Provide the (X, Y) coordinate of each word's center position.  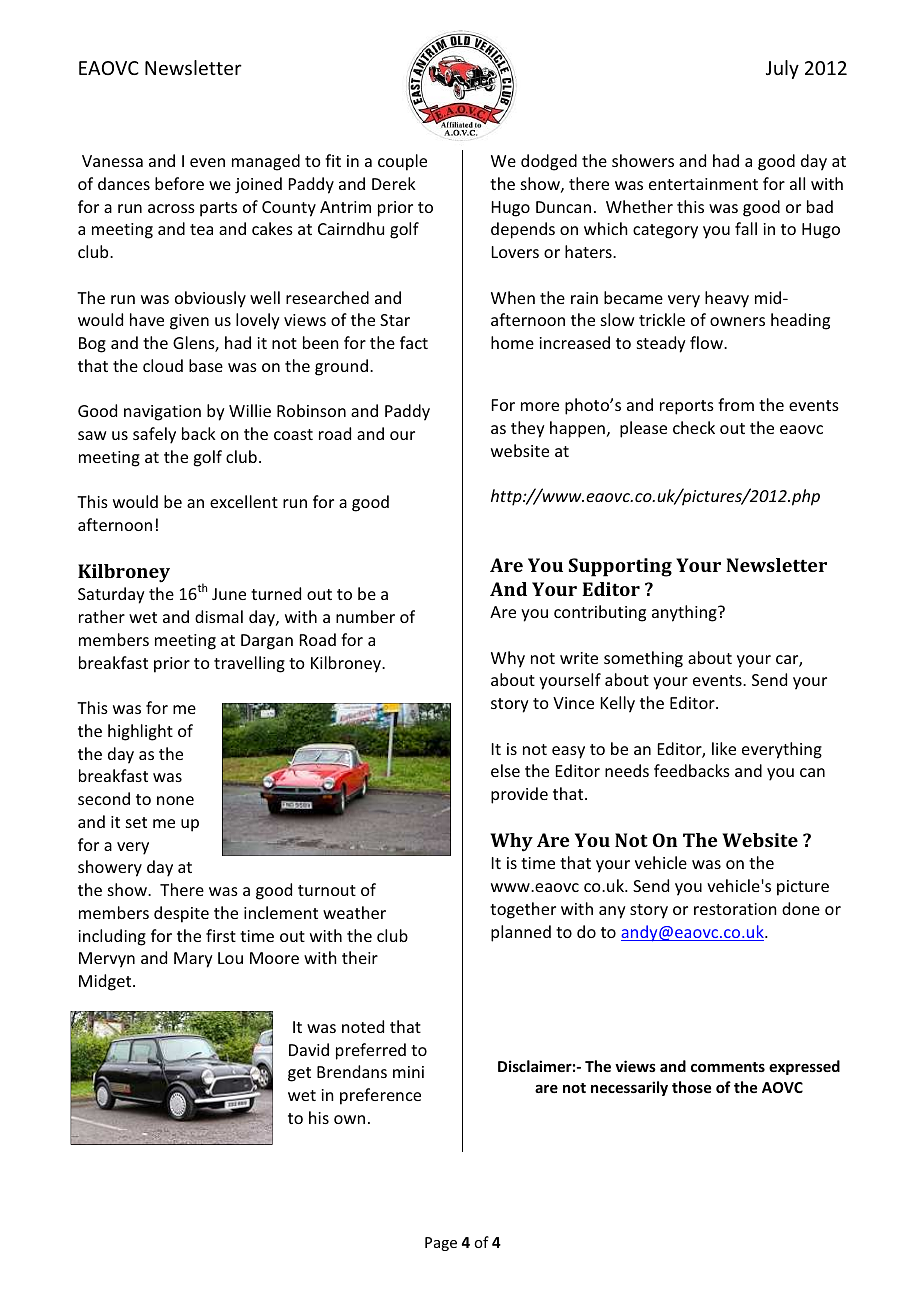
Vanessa (112, 161)
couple (402, 162)
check (694, 427)
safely (154, 435)
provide (519, 795)
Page (441, 1244)
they (528, 429)
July (782, 69)
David (309, 1049)
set (136, 822)
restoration (735, 909)
